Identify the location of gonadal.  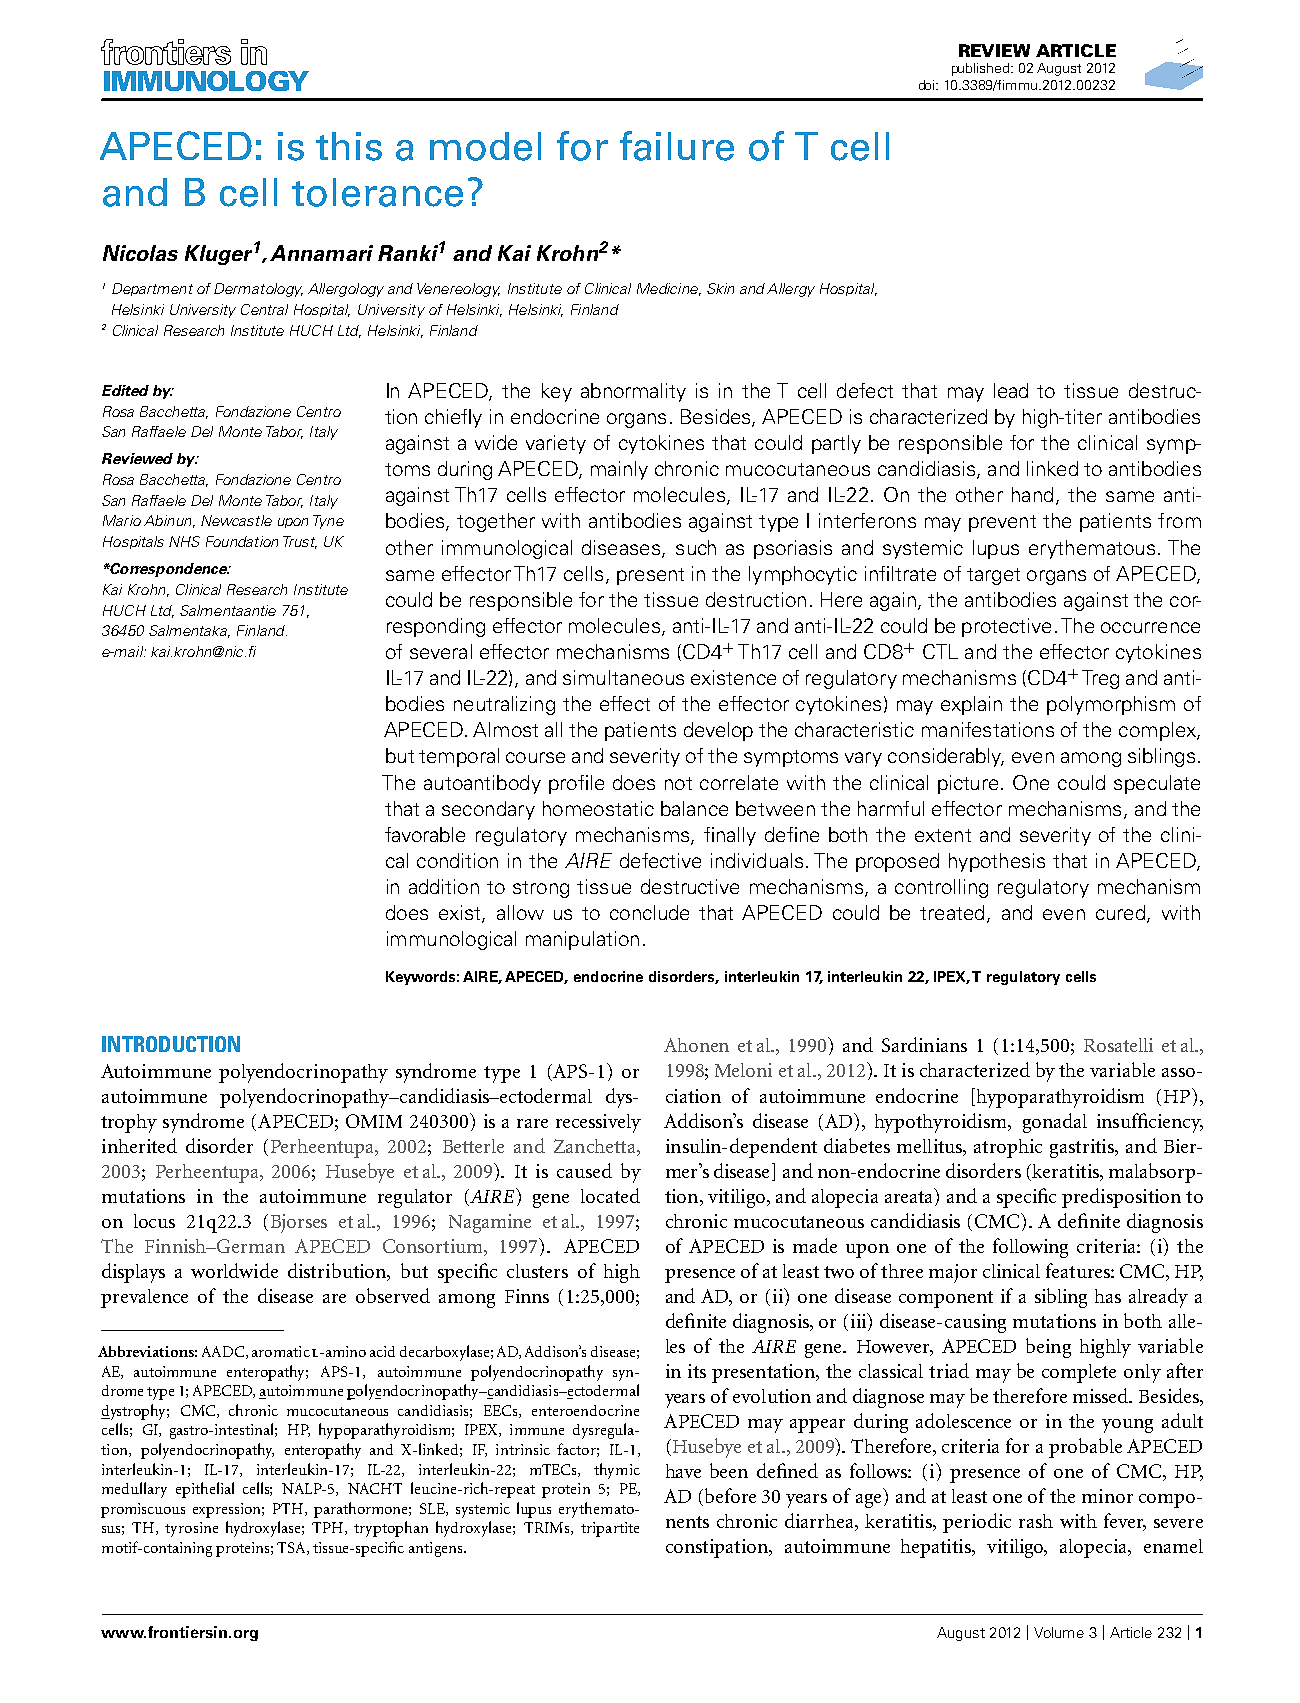
(1055, 1123).
